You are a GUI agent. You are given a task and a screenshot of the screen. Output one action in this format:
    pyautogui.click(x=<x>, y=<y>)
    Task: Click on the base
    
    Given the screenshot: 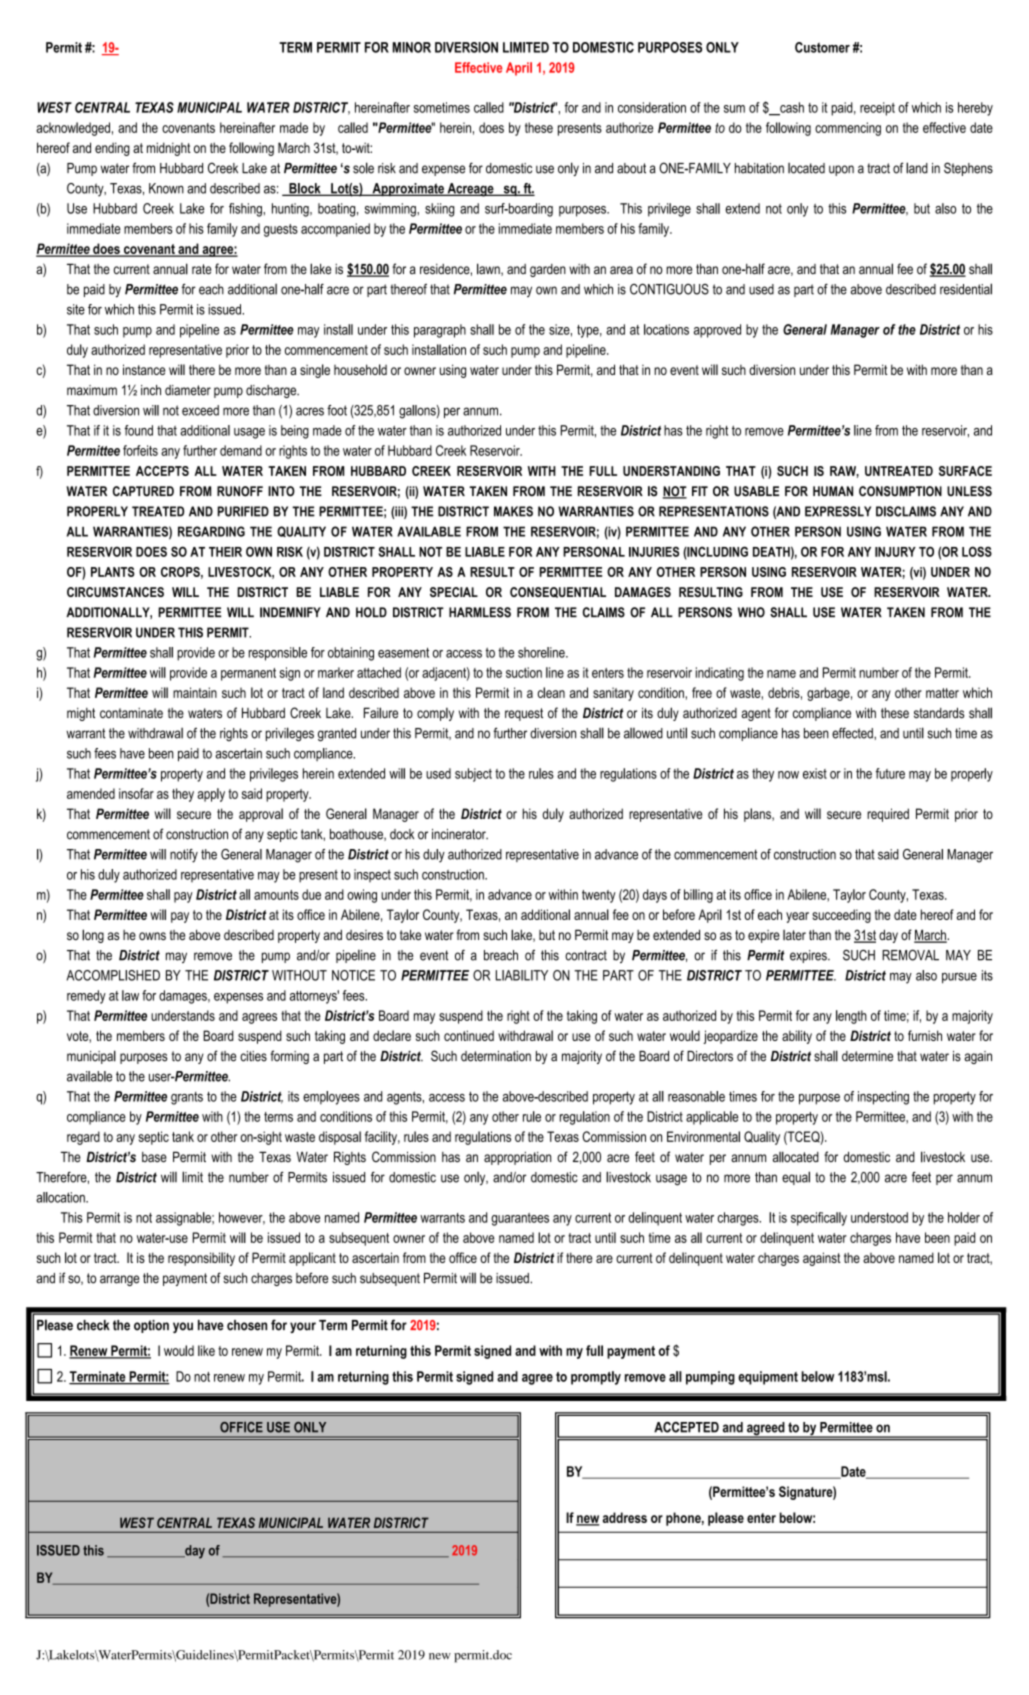 What is the action you would take?
    pyautogui.click(x=154, y=1157)
